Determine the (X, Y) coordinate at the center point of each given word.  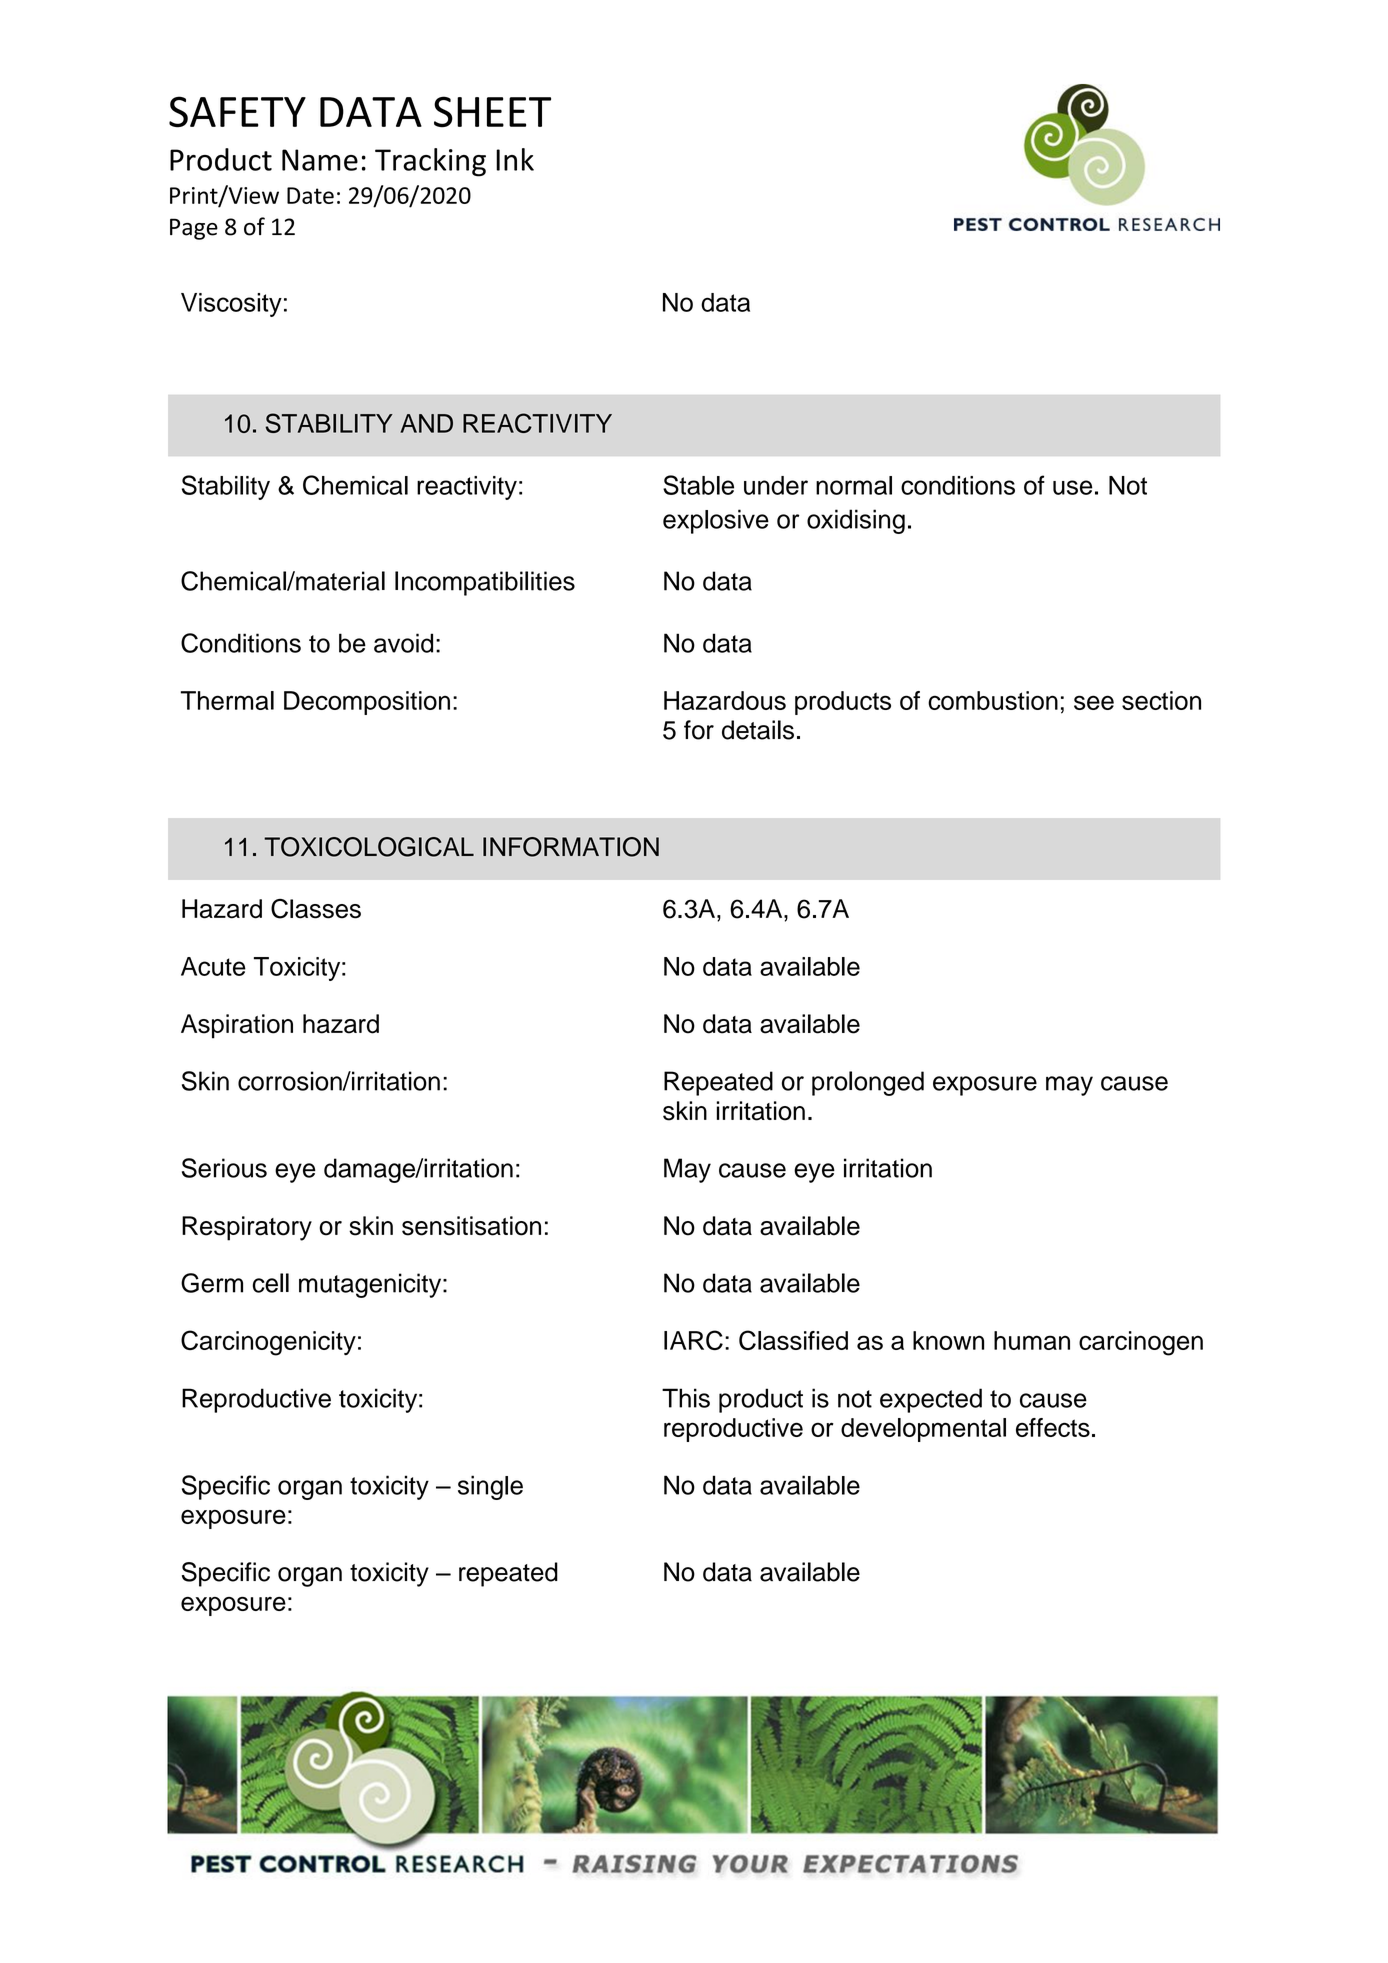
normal (854, 485)
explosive (716, 521)
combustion (993, 700)
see (1094, 702)
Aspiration (237, 1026)
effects (1053, 1427)
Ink (515, 159)
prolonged (868, 1083)
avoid (403, 643)
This (686, 1398)
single (490, 1487)
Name (320, 160)
